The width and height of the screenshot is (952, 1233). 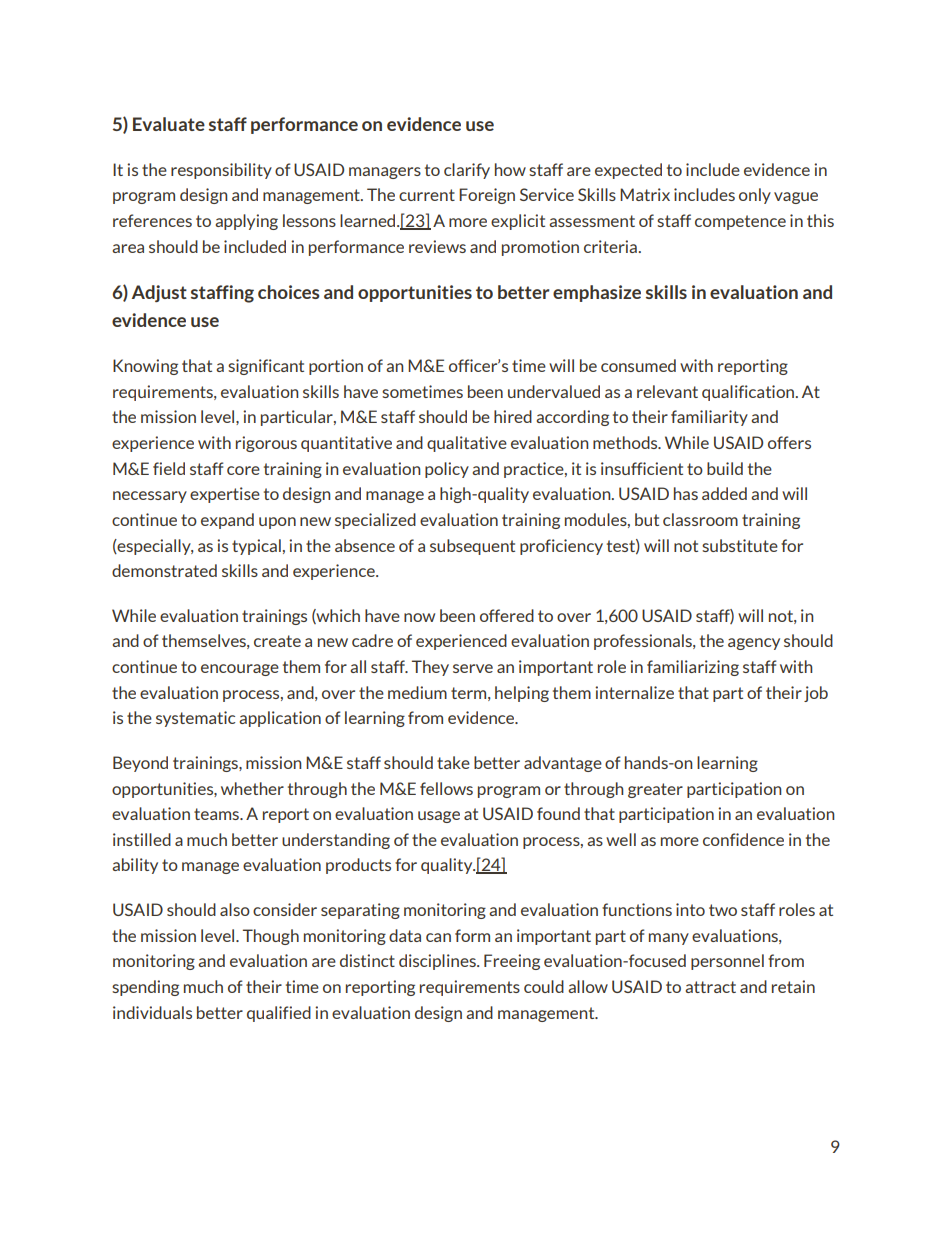 I want to click on familiarity, so click(x=709, y=418).
